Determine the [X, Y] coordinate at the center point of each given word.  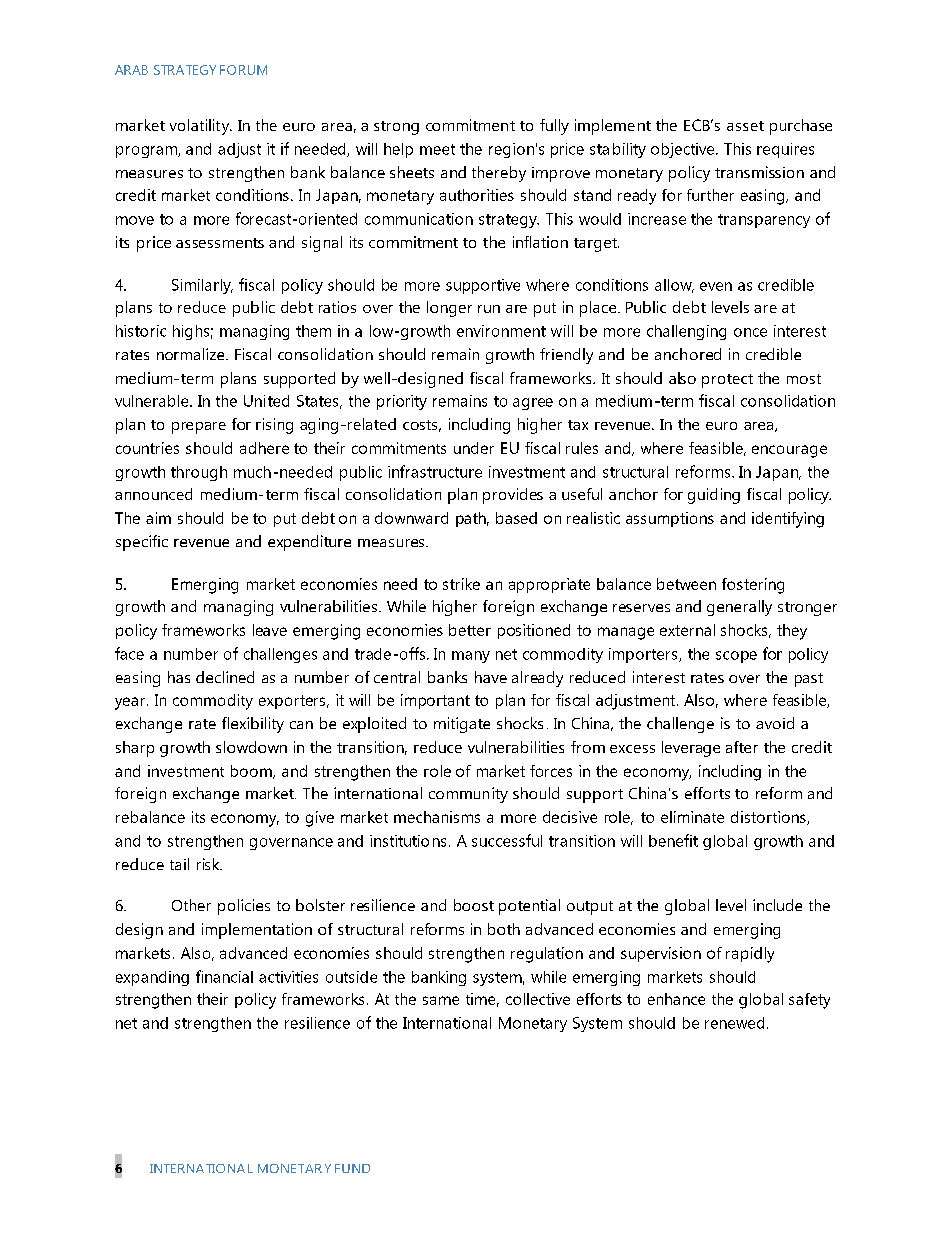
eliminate [692, 817]
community [468, 795]
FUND [352, 1168]
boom [252, 772]
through [199, 473]
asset [745, 126]
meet [437, 149]
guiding [714, 496]
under [474, 448]
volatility [201, 127]
